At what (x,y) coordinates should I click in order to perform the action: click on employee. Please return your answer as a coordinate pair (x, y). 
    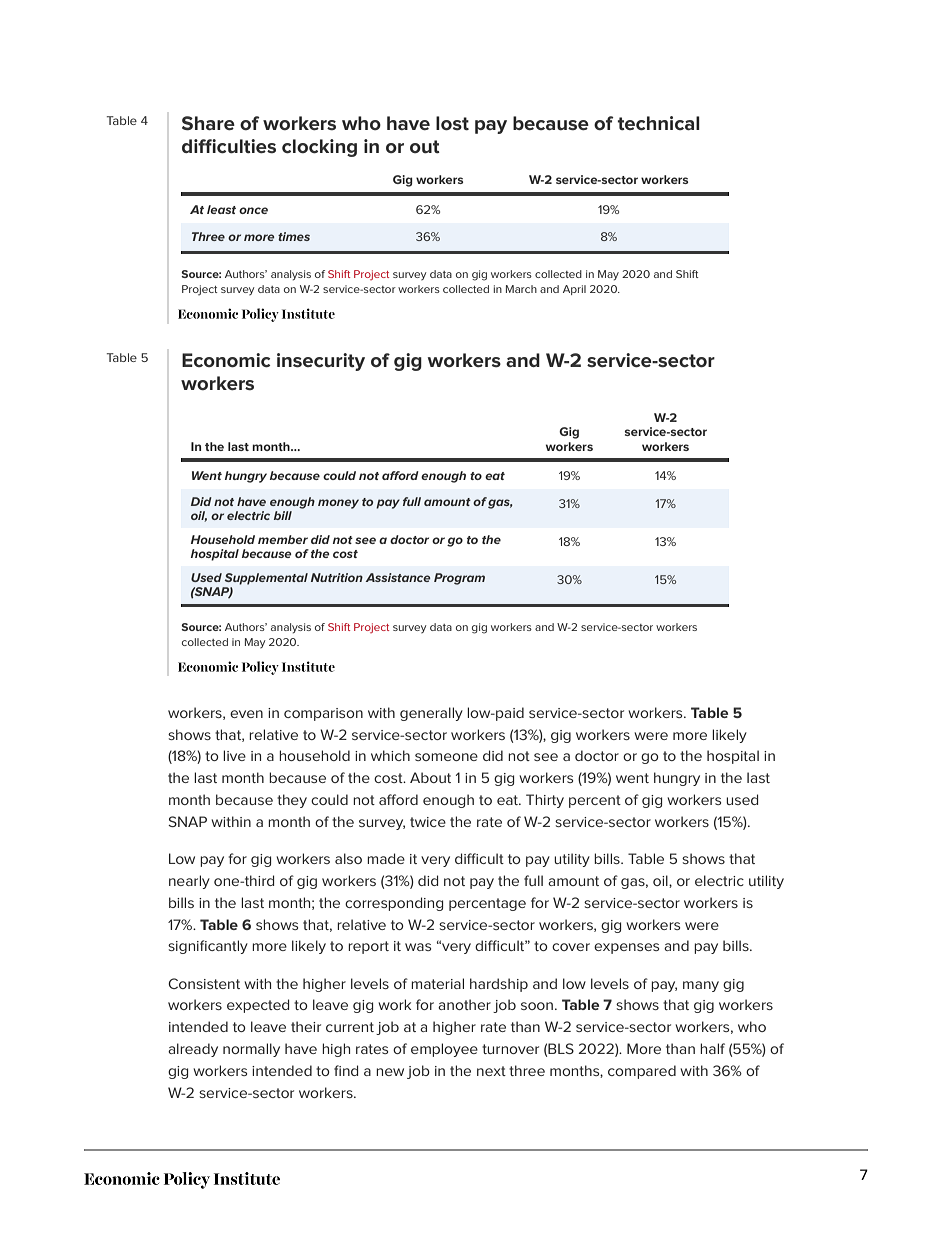
    Looking at the image, I should click on (444, 1050).
